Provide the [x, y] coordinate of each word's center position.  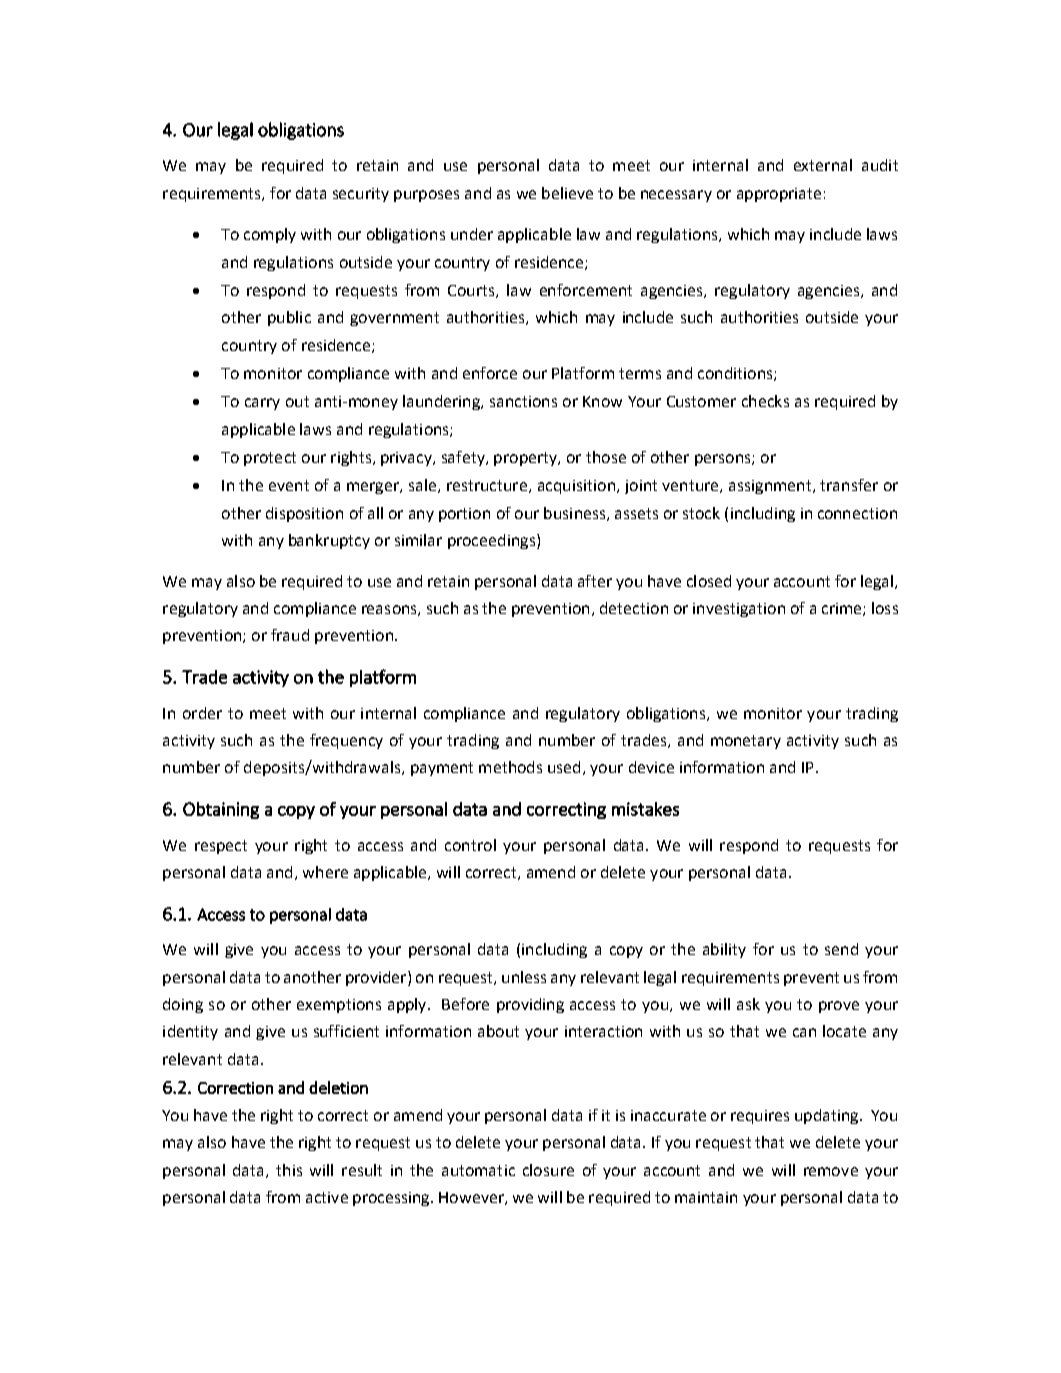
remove [831, 1171]
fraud [290, 635]
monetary [746, 742]
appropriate [779, 195]
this [289, 1170]
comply [270, 235]
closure [548, 1170]
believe [567, 193]
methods [510, 767]
